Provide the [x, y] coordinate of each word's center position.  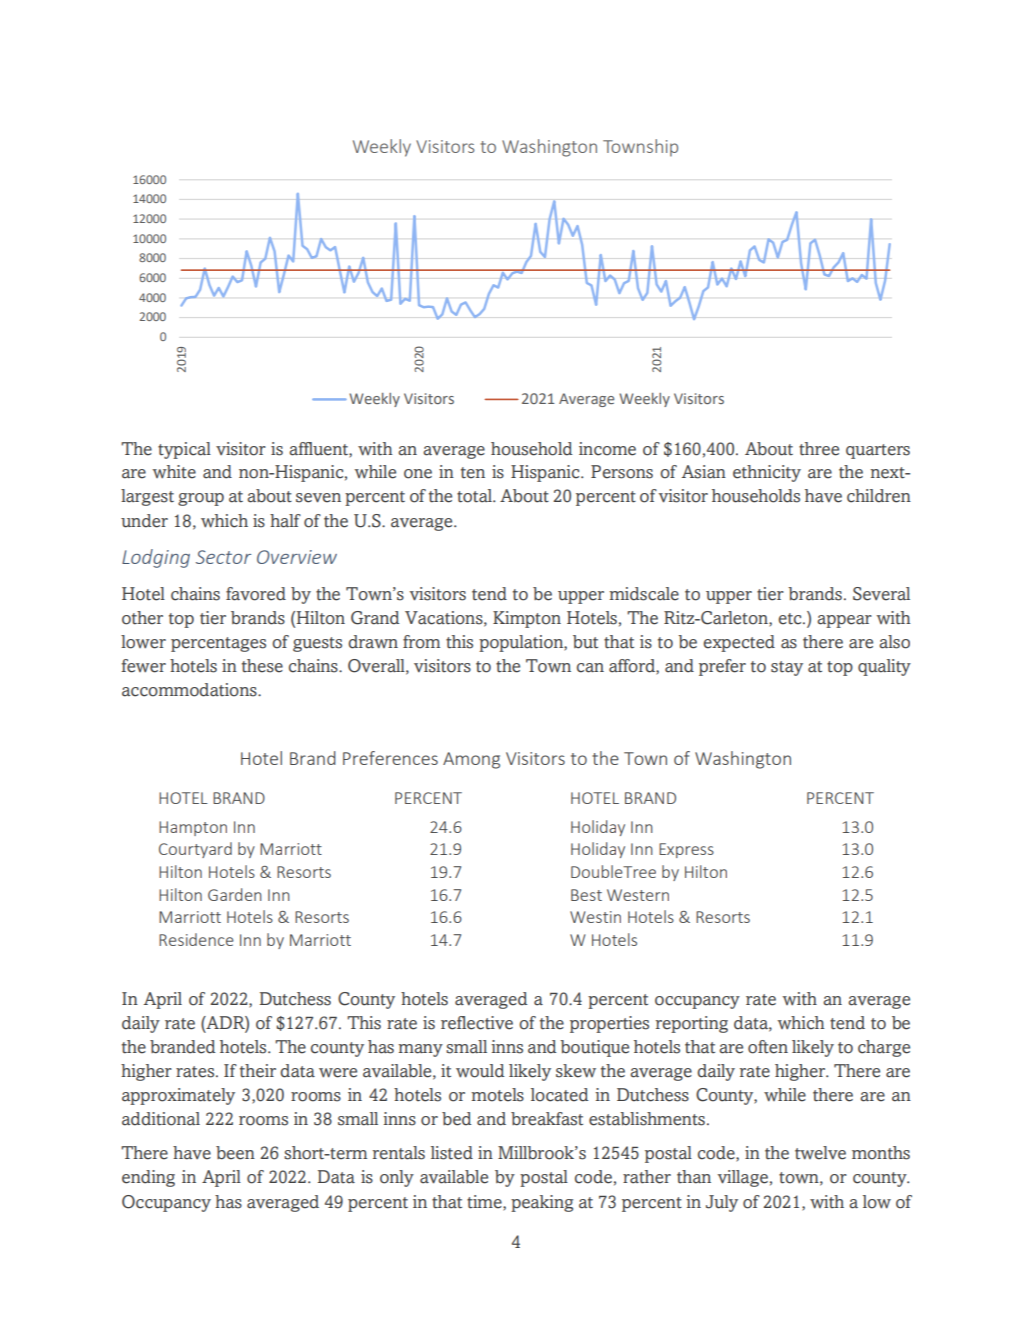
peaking [542, 1203]
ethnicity [767, 473]
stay [787, 668]
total [475, 496]
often [768, 1047]
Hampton [193, 828]
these [262, 666]
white [174, 472]
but [585, 642]
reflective [477, 1023]
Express [686, 850]
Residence [196, 939]
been [235, 1153]
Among [471, 760]
